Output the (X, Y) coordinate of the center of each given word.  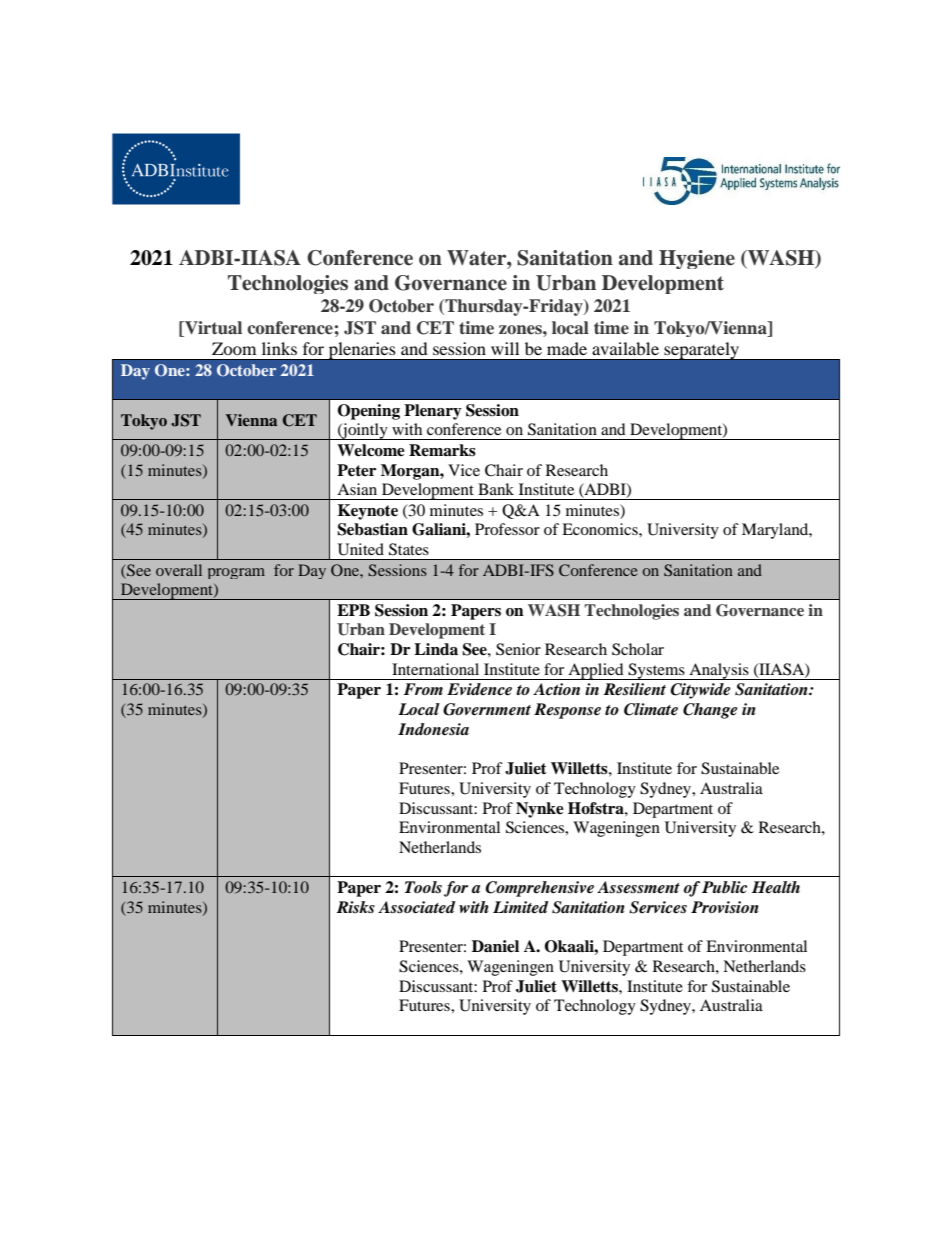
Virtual (212, 328)
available (625, 348)
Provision (725, 907)
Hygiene (697, 259)
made (567, 348)
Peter (356, 470)
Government (487, 709)
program (236, 573)
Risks (356, 907)
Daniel (495, 946)
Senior (518, 649)
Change (710, 711)
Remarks (442, 450)
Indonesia (433, 729)
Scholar (638, 649)
